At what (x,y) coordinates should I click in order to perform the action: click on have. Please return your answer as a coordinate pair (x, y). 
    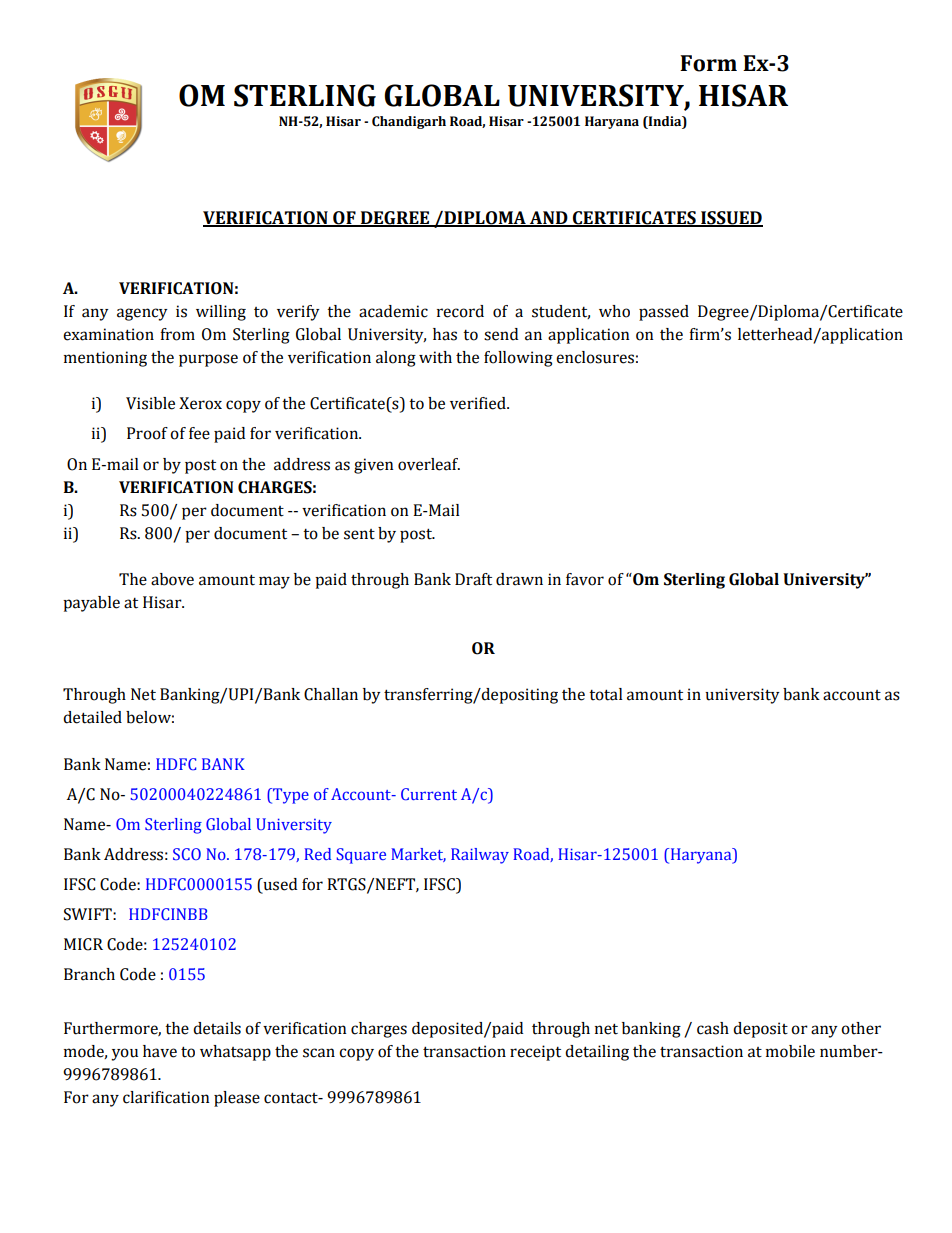
    Looking at the image, I should click on (160, 1051).
